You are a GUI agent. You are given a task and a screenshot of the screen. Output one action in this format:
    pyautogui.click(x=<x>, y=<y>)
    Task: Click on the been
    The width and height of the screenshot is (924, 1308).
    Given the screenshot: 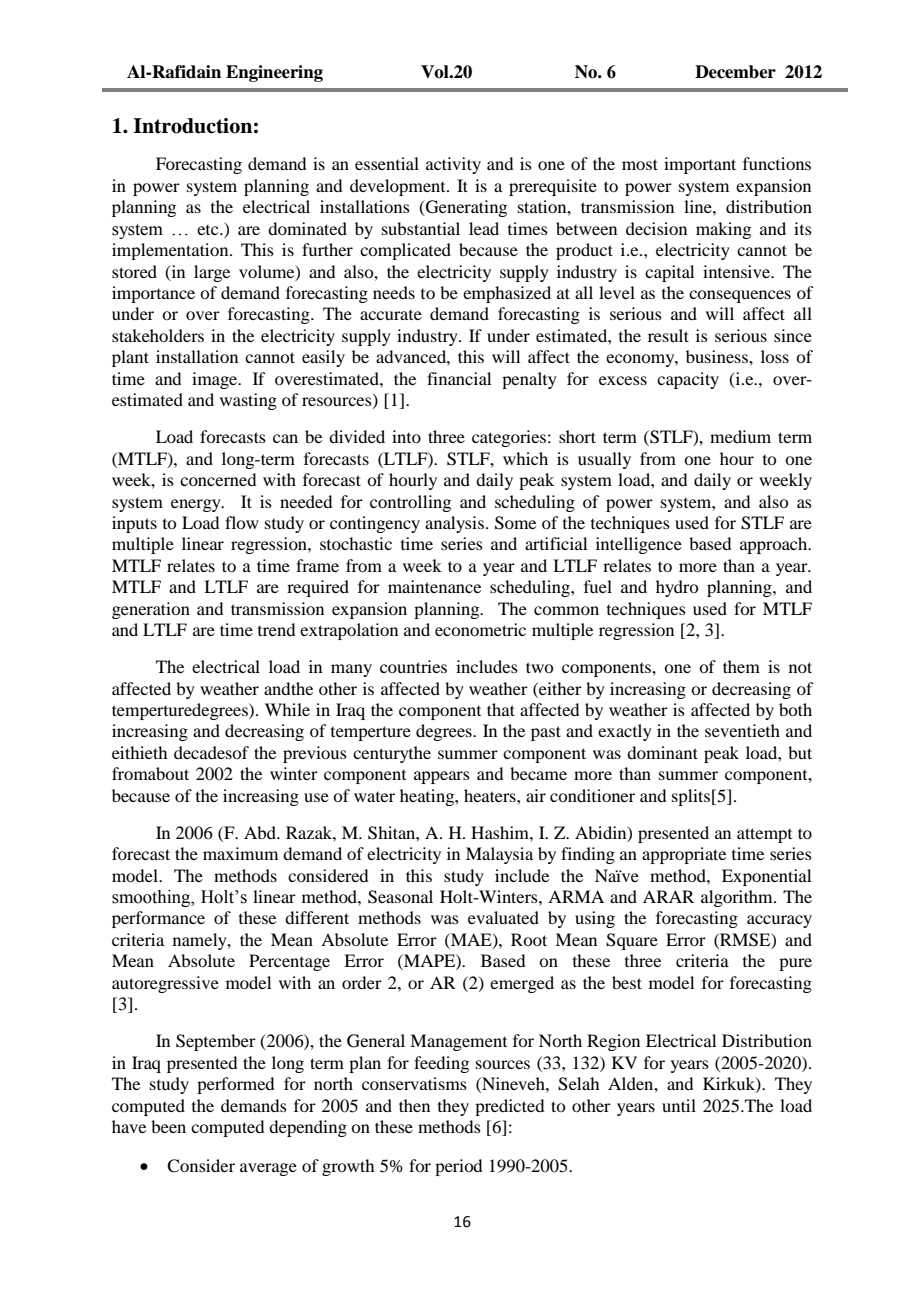 What is the action you would take?
    pyautogui.click(x=168, y=1126)
